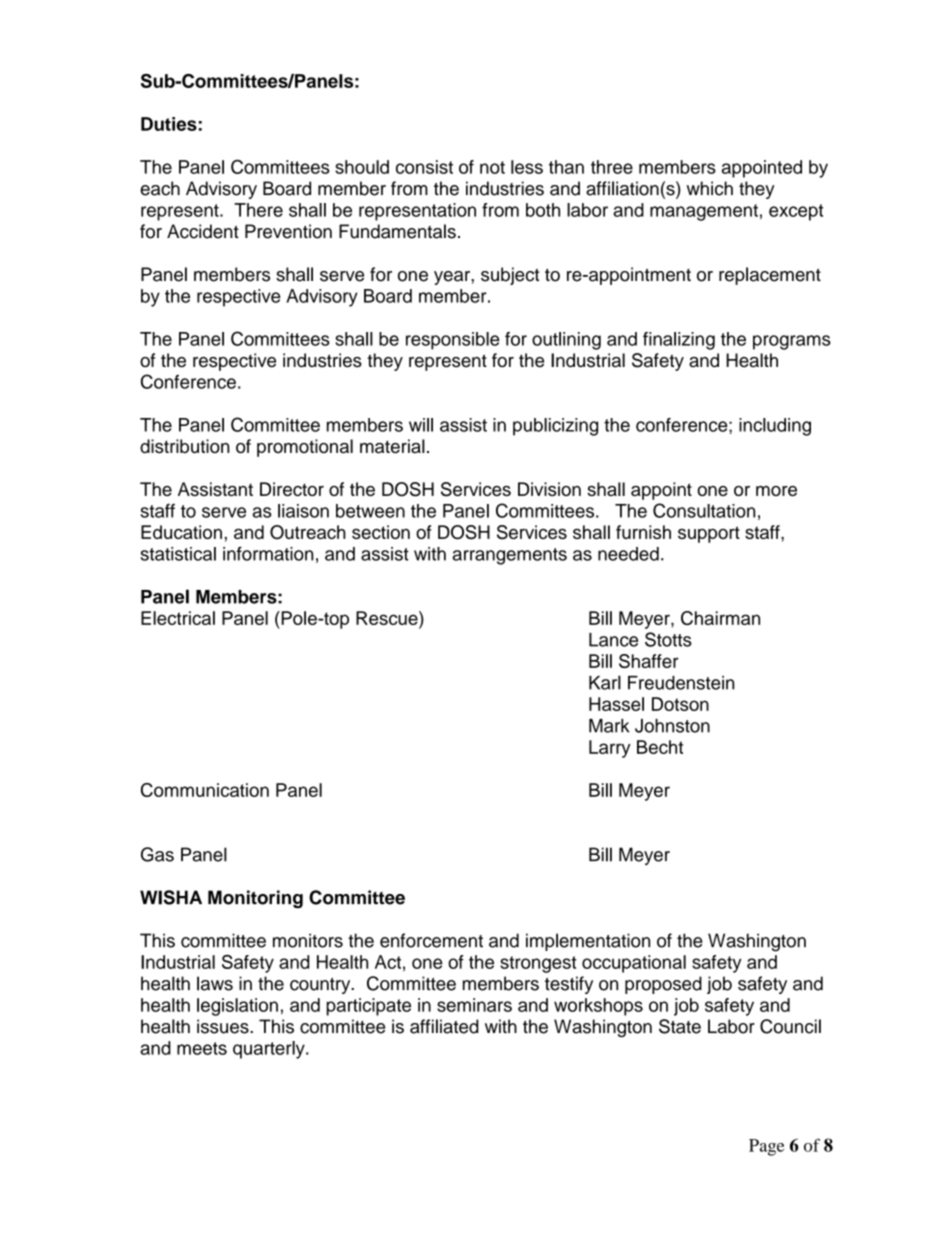 This document has width=952, height=1233. Describe the element at coordinates (610, 749) in the document. I see `Larry` at that location.
